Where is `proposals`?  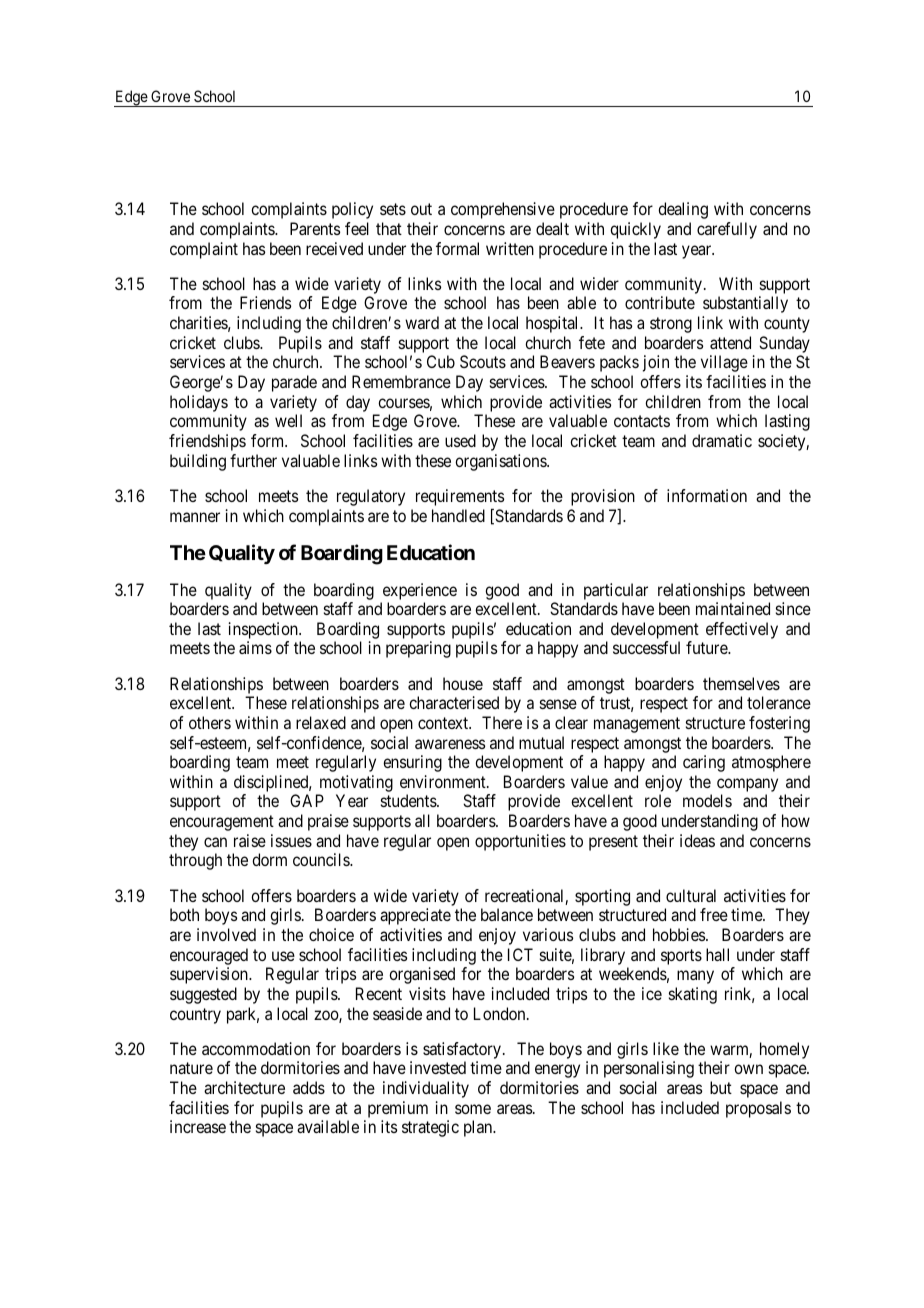
proposals is located at coordinates (758, 1109).
